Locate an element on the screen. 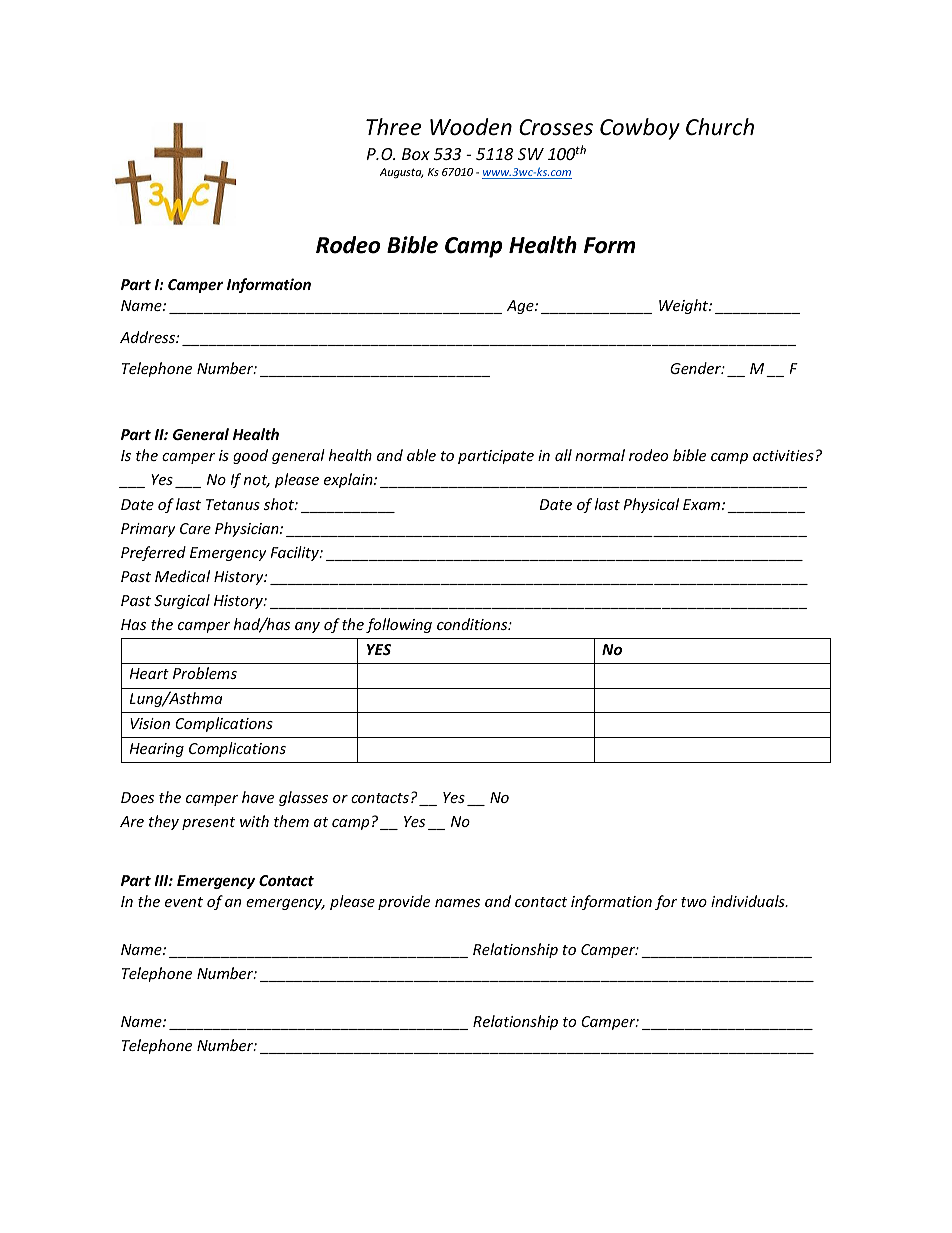  two is located at coordinates (694, 902).
